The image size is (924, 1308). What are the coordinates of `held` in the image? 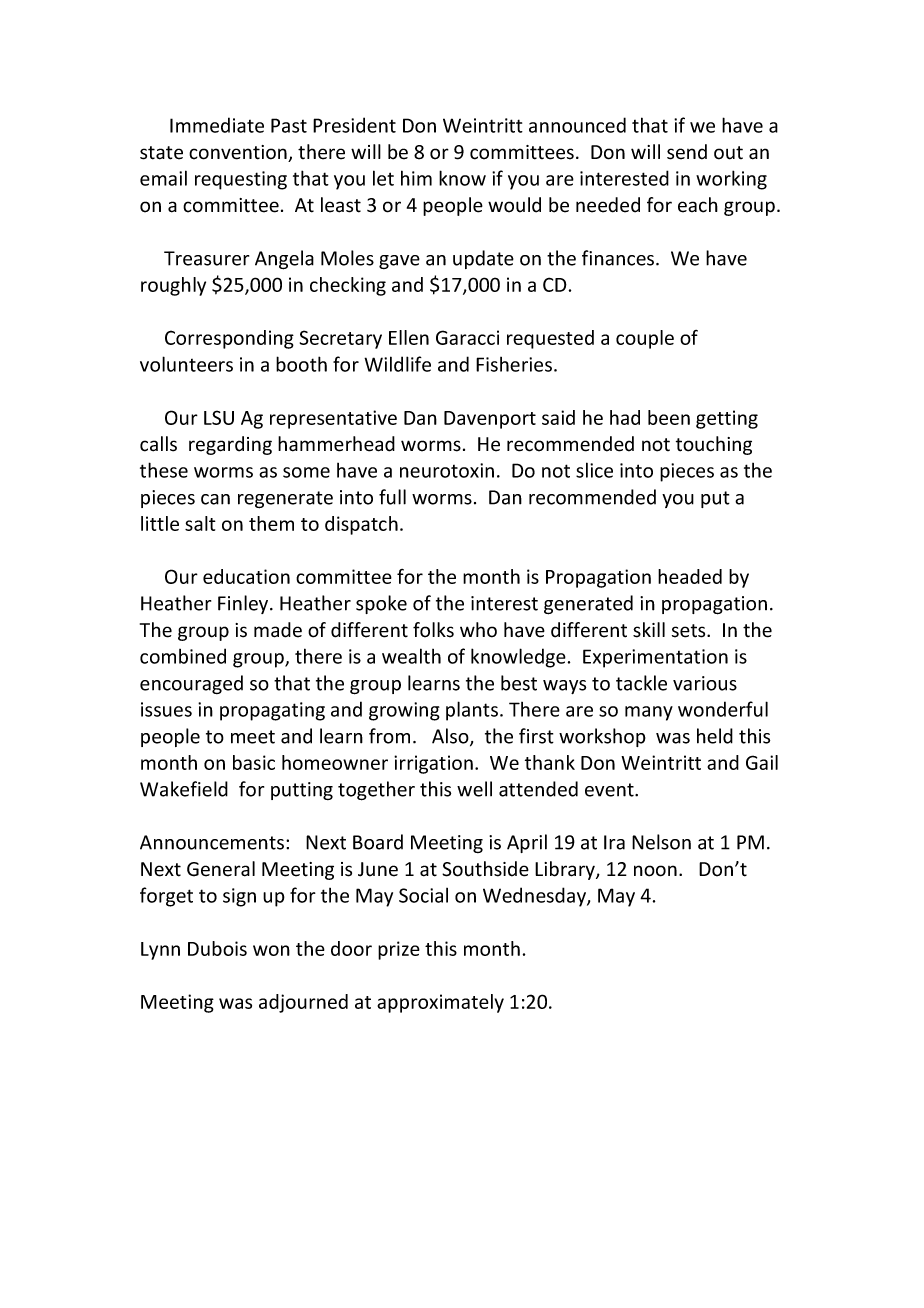 It's located at (715, 736).
